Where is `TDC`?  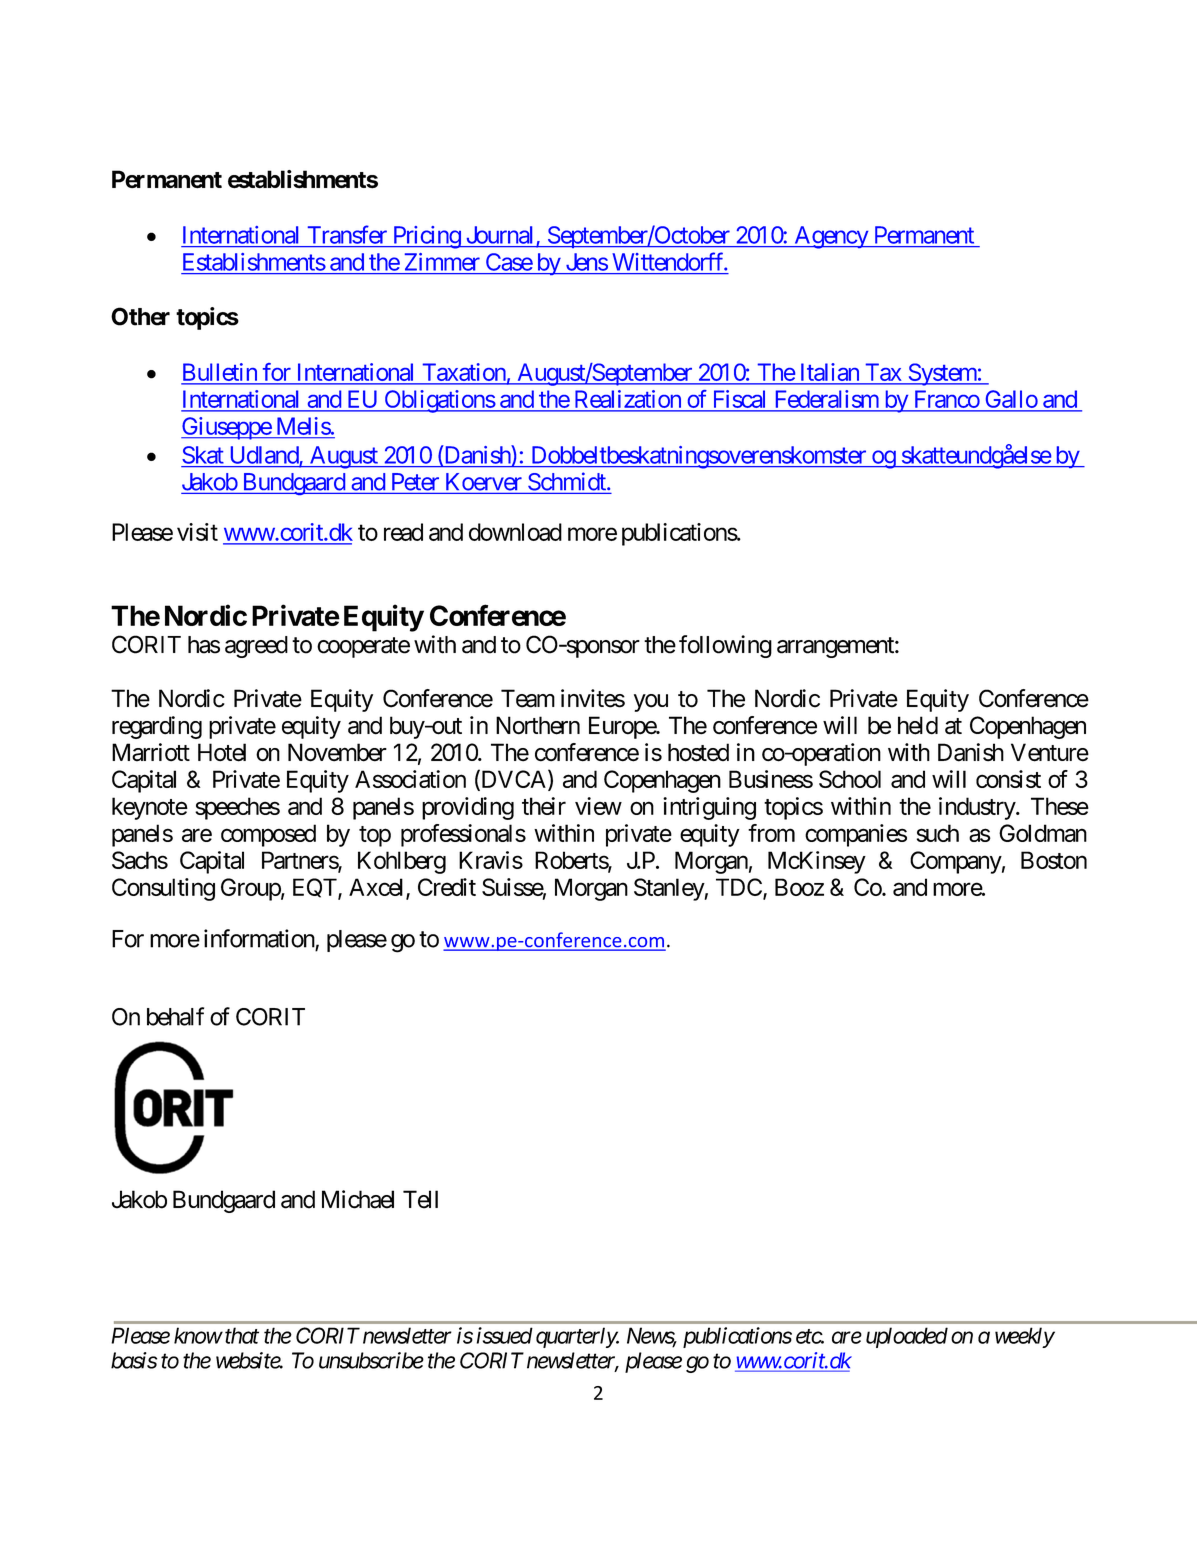
TDC is located at coordinates (739, 887).
